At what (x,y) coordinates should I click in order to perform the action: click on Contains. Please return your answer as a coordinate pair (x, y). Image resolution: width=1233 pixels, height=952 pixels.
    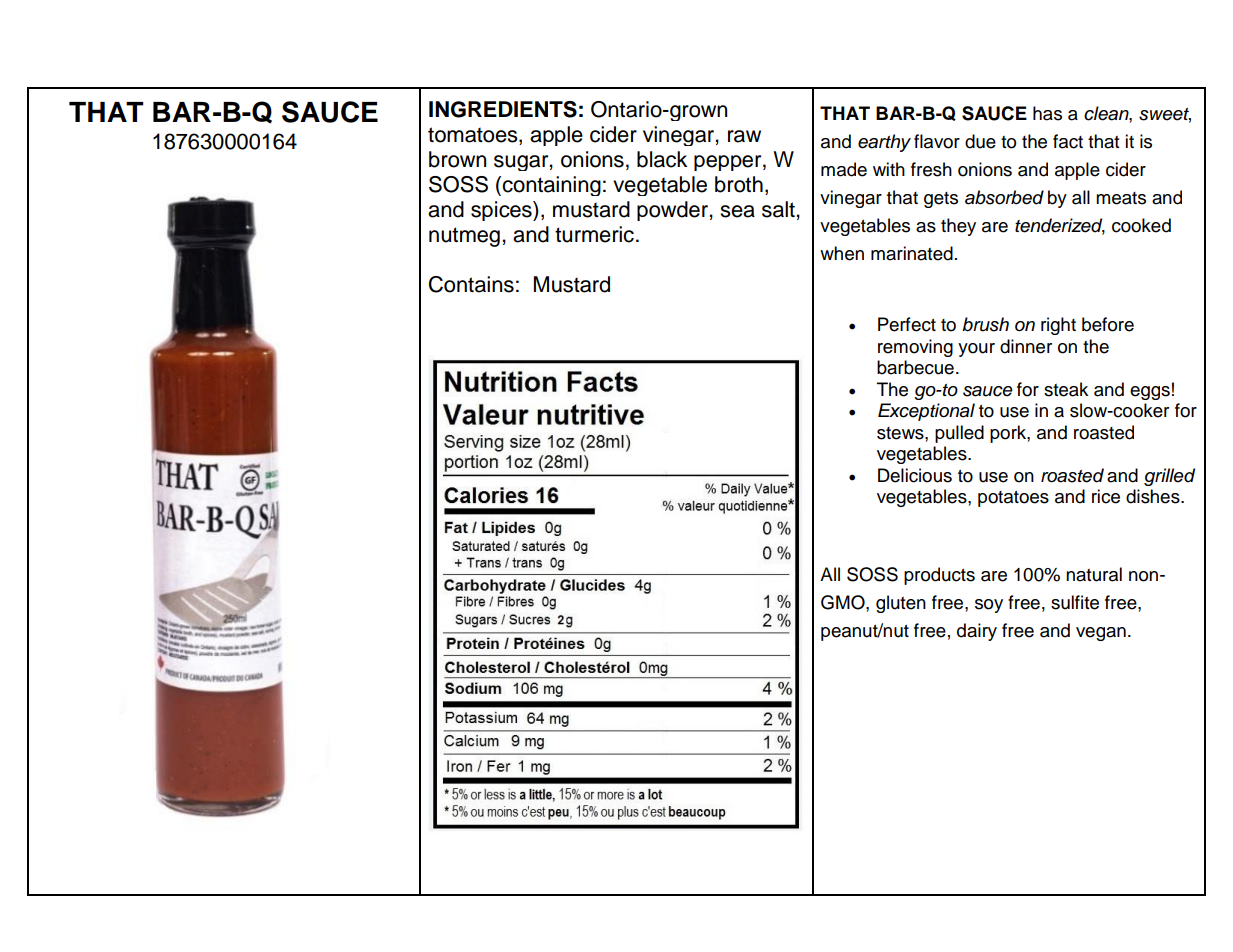
    Looking at the image, I should click on (471, 284).
